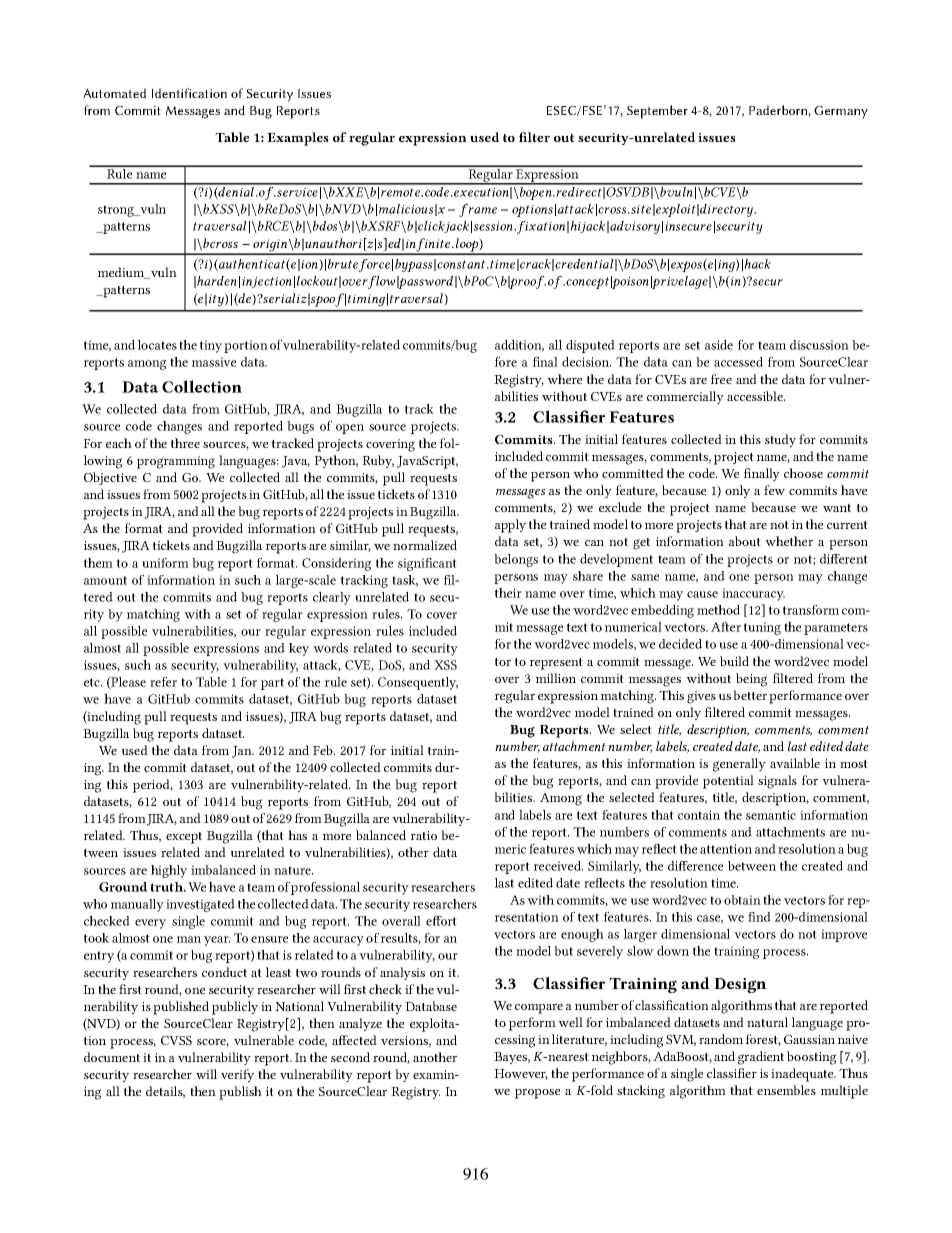 The width and height of the image is (952, 1233). What do you see at coordinates (298, 139) in the image?
I see `Examples` at bounding box center [298, 139].
